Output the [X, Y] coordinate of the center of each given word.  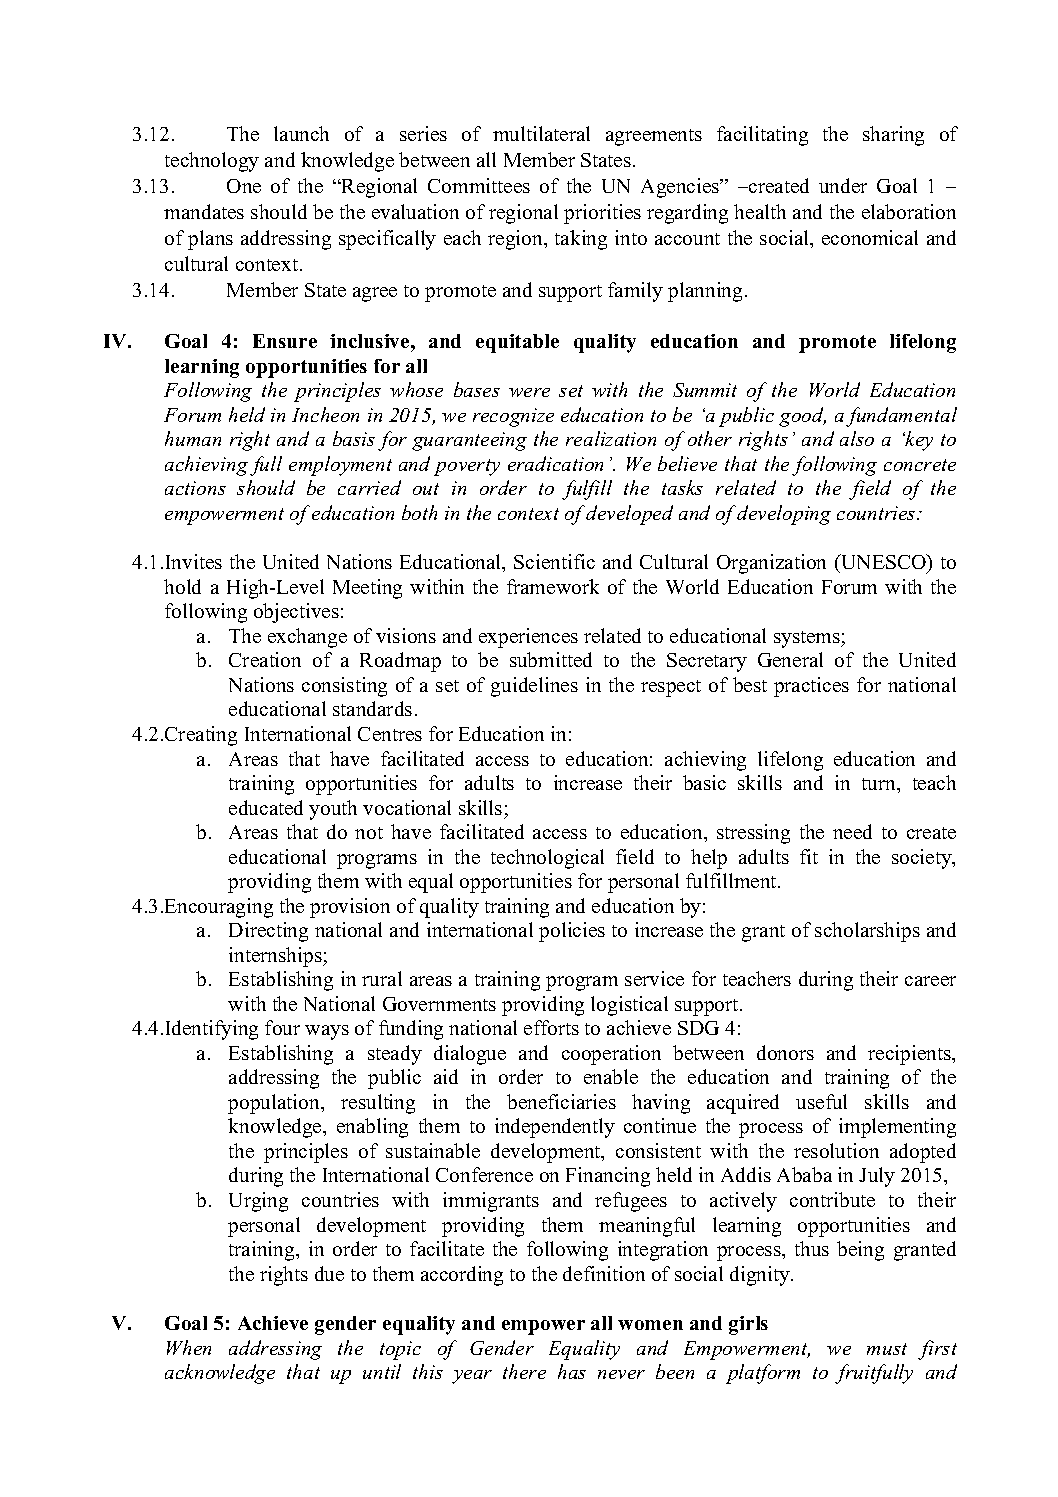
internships [276, 957]
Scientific [554, 561]
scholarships [867, 932]
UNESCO [883, 563]
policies [572, 932]
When [189, 1347]
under [843, 185]
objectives [296, 613]
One [244, 186]
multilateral [541, 133]
